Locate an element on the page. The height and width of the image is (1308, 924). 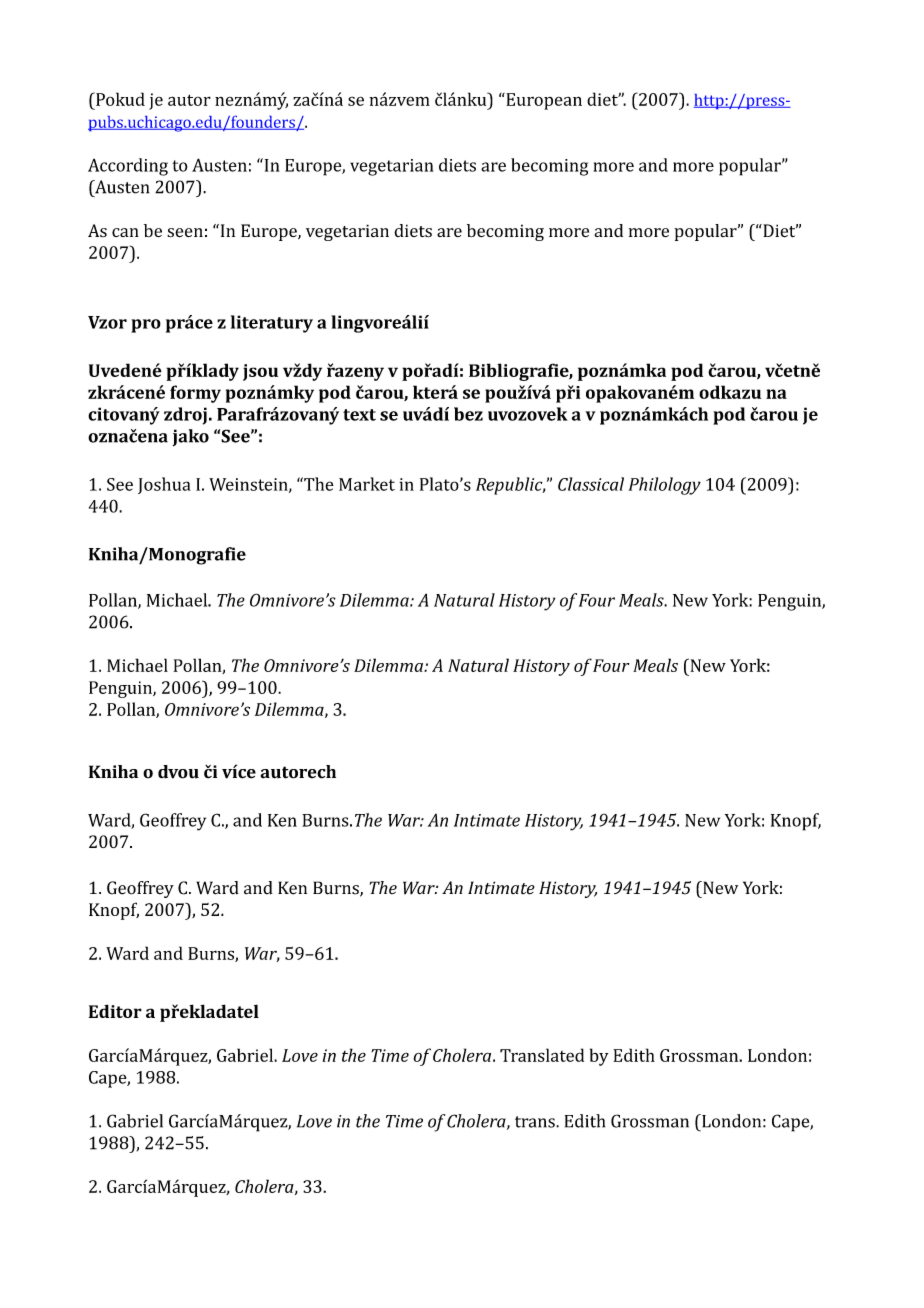
text is located at coordinates (359, 415).
